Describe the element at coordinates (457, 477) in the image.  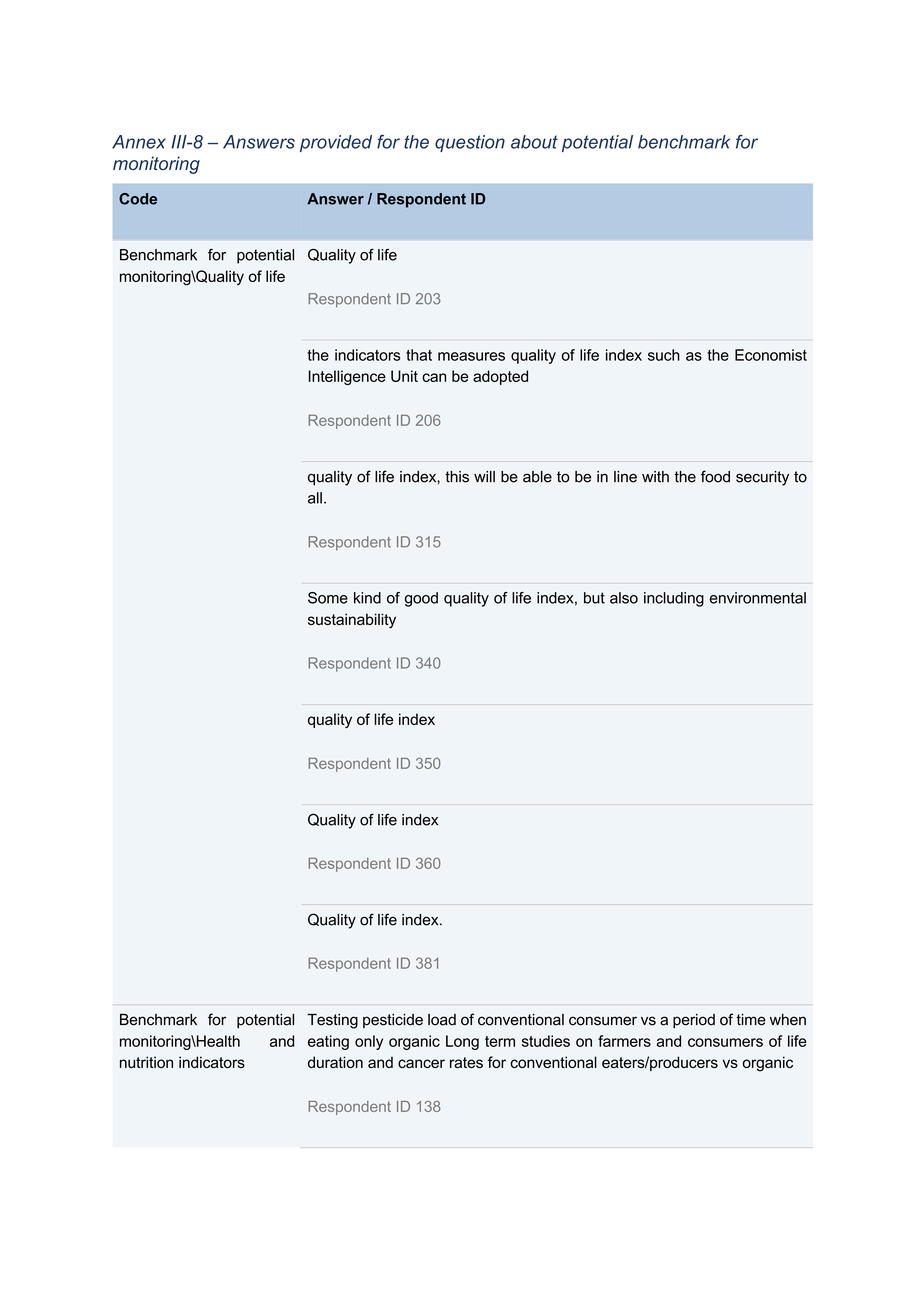
I see `this` at that location.
